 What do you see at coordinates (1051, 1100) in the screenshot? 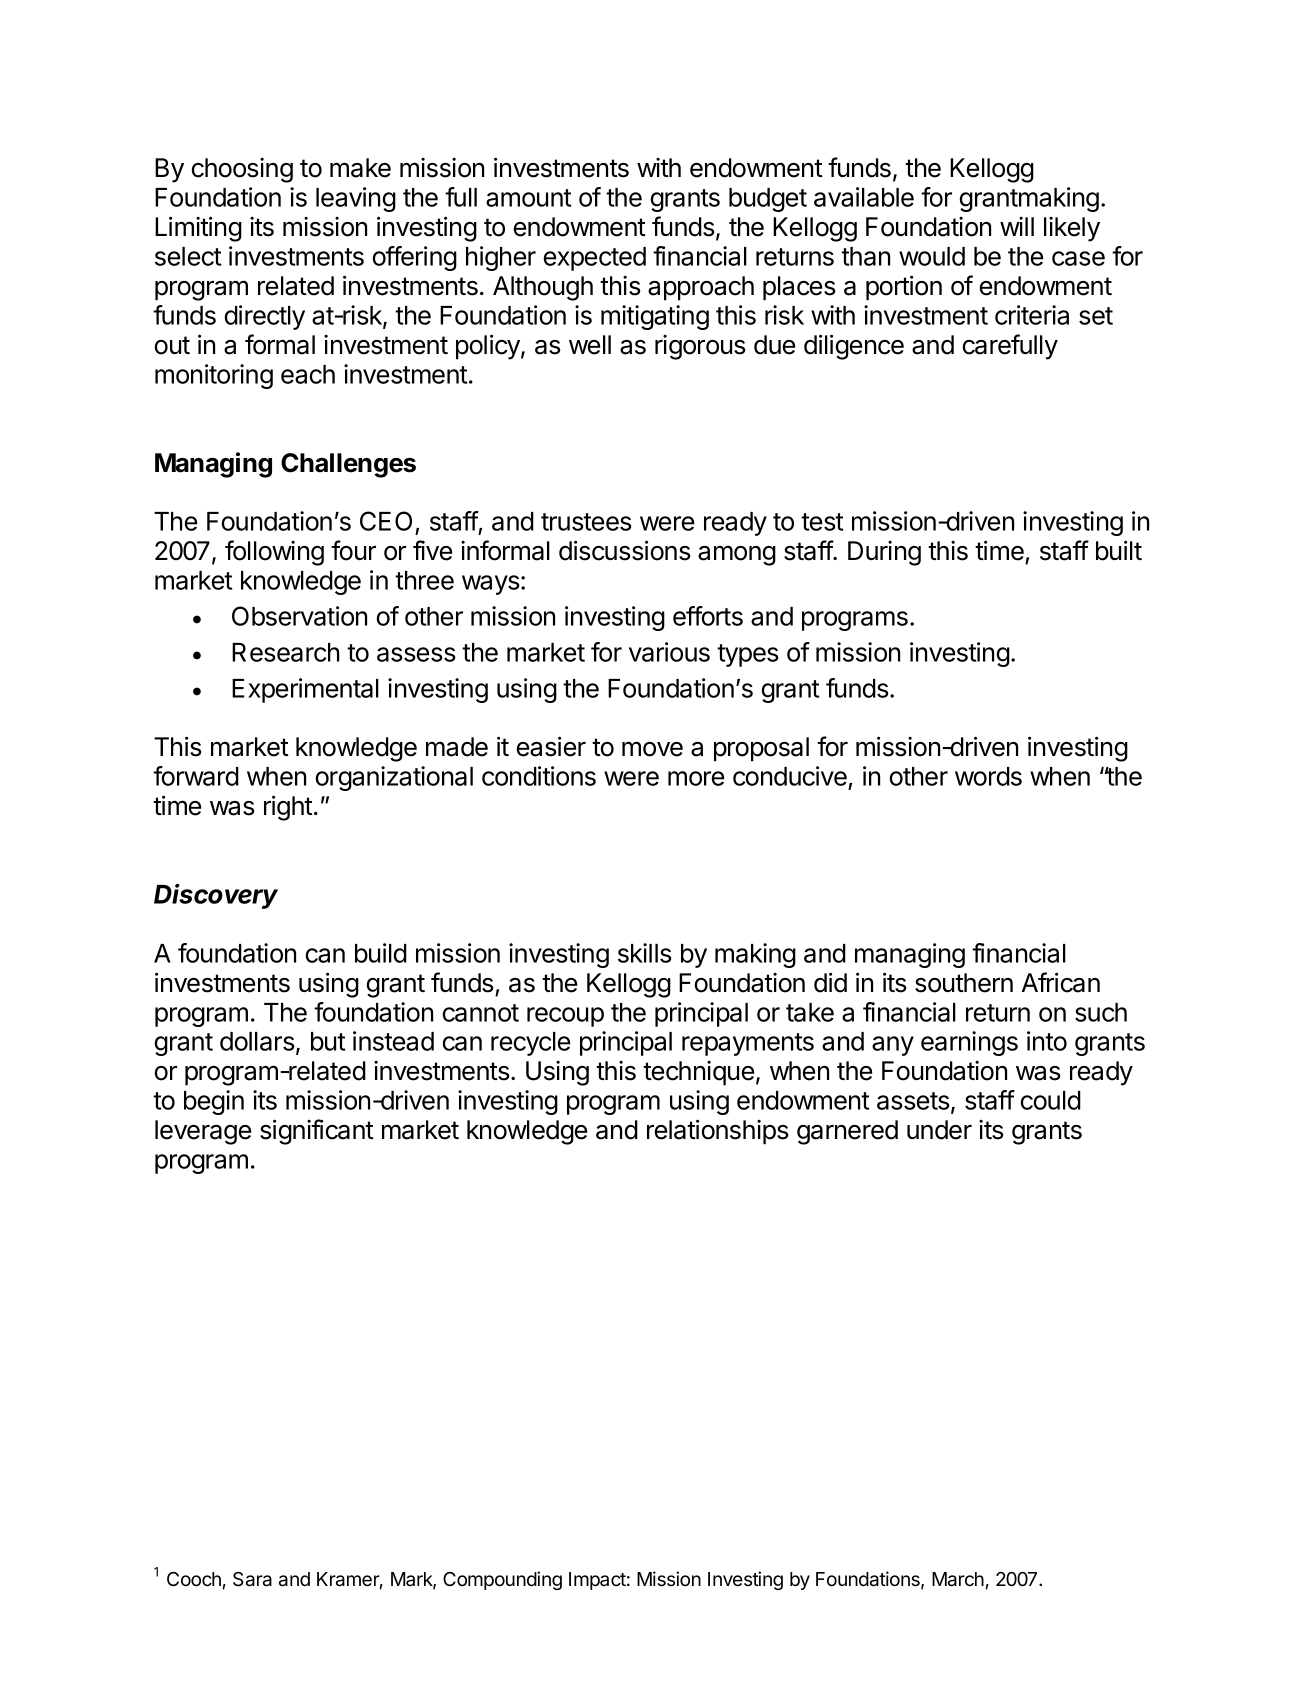
I see `could` at bounding box center [1051, 1100].
